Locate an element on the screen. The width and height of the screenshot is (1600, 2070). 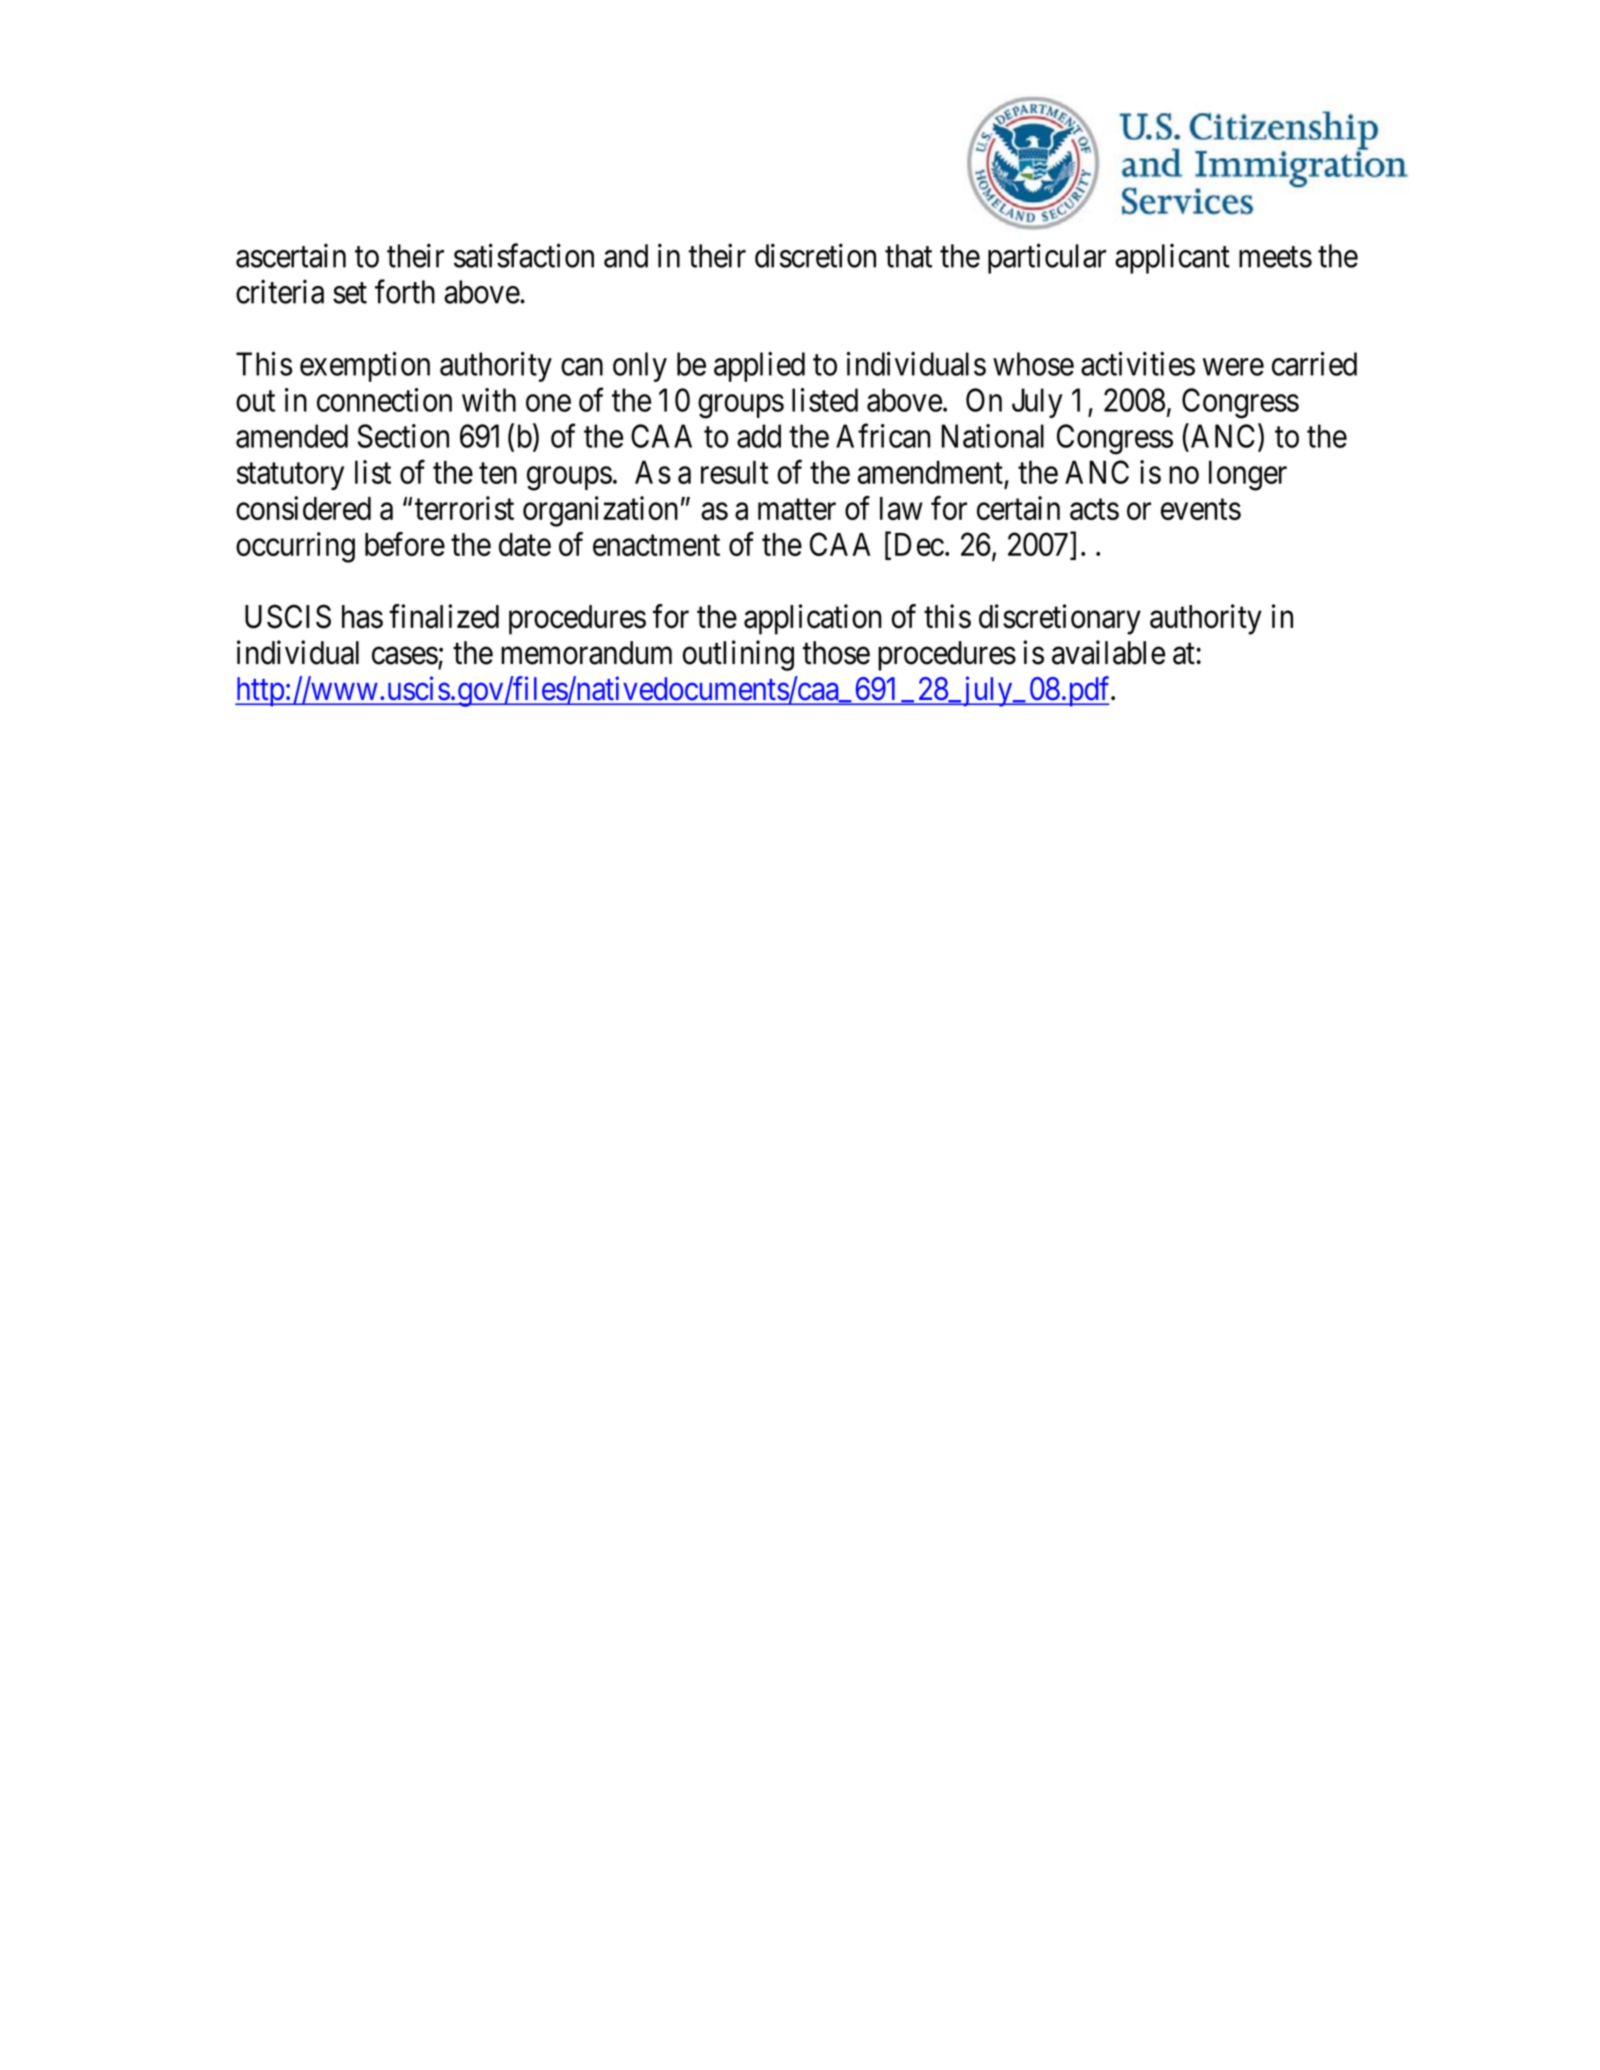
Section is located at coordinates (403, 436).
